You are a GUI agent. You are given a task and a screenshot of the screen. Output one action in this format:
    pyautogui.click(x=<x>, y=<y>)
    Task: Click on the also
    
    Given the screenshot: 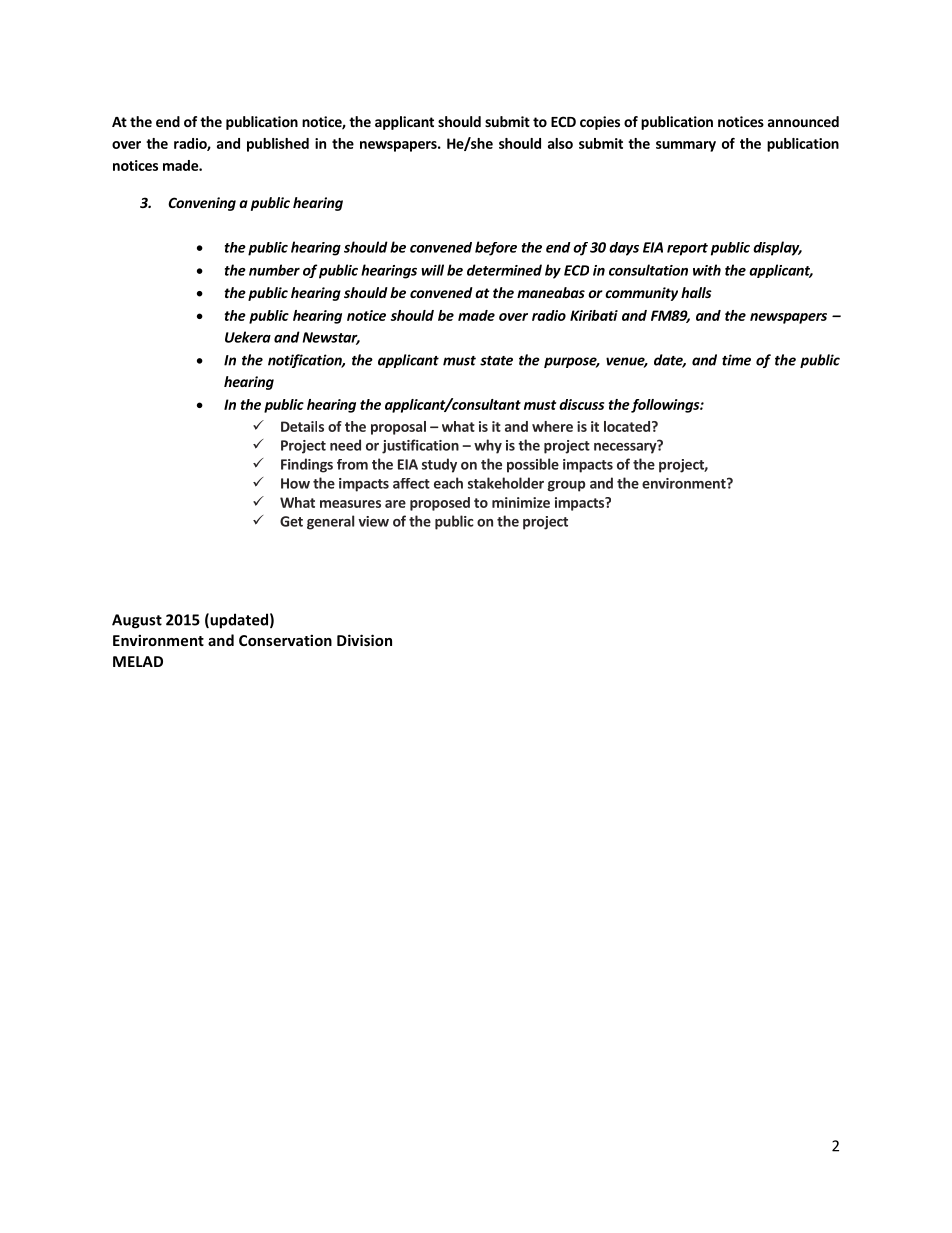 What is the action you would take?
    pyautogui.click(x=560, y=143)
